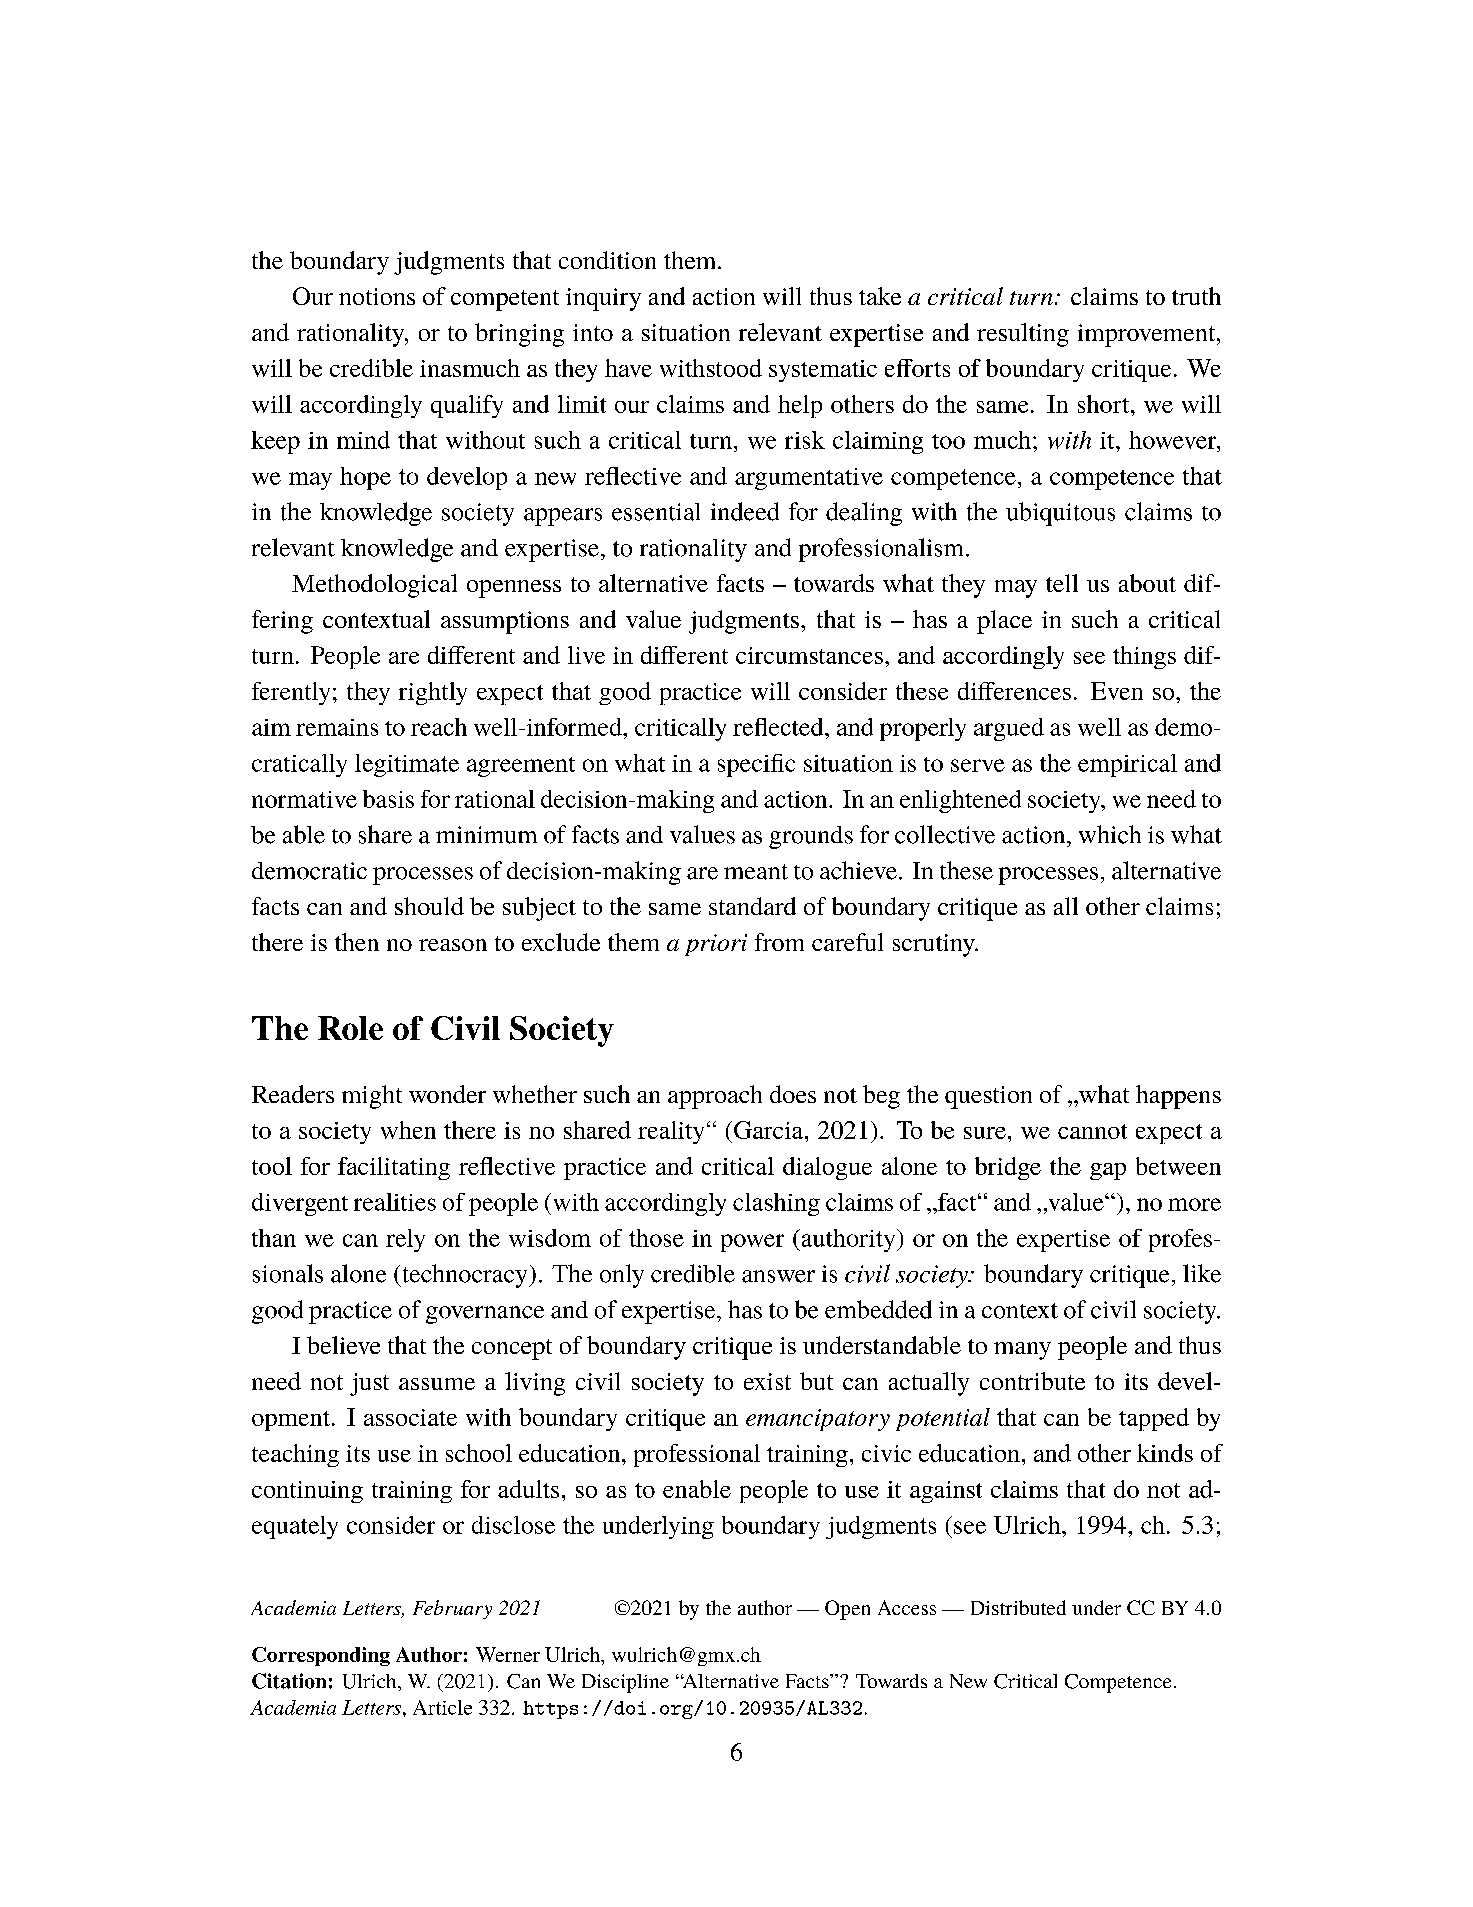 The image size is (1473, 1907). Describe the element at coordinates (1144, 657) in the screenshot. I see `things` at that location.
